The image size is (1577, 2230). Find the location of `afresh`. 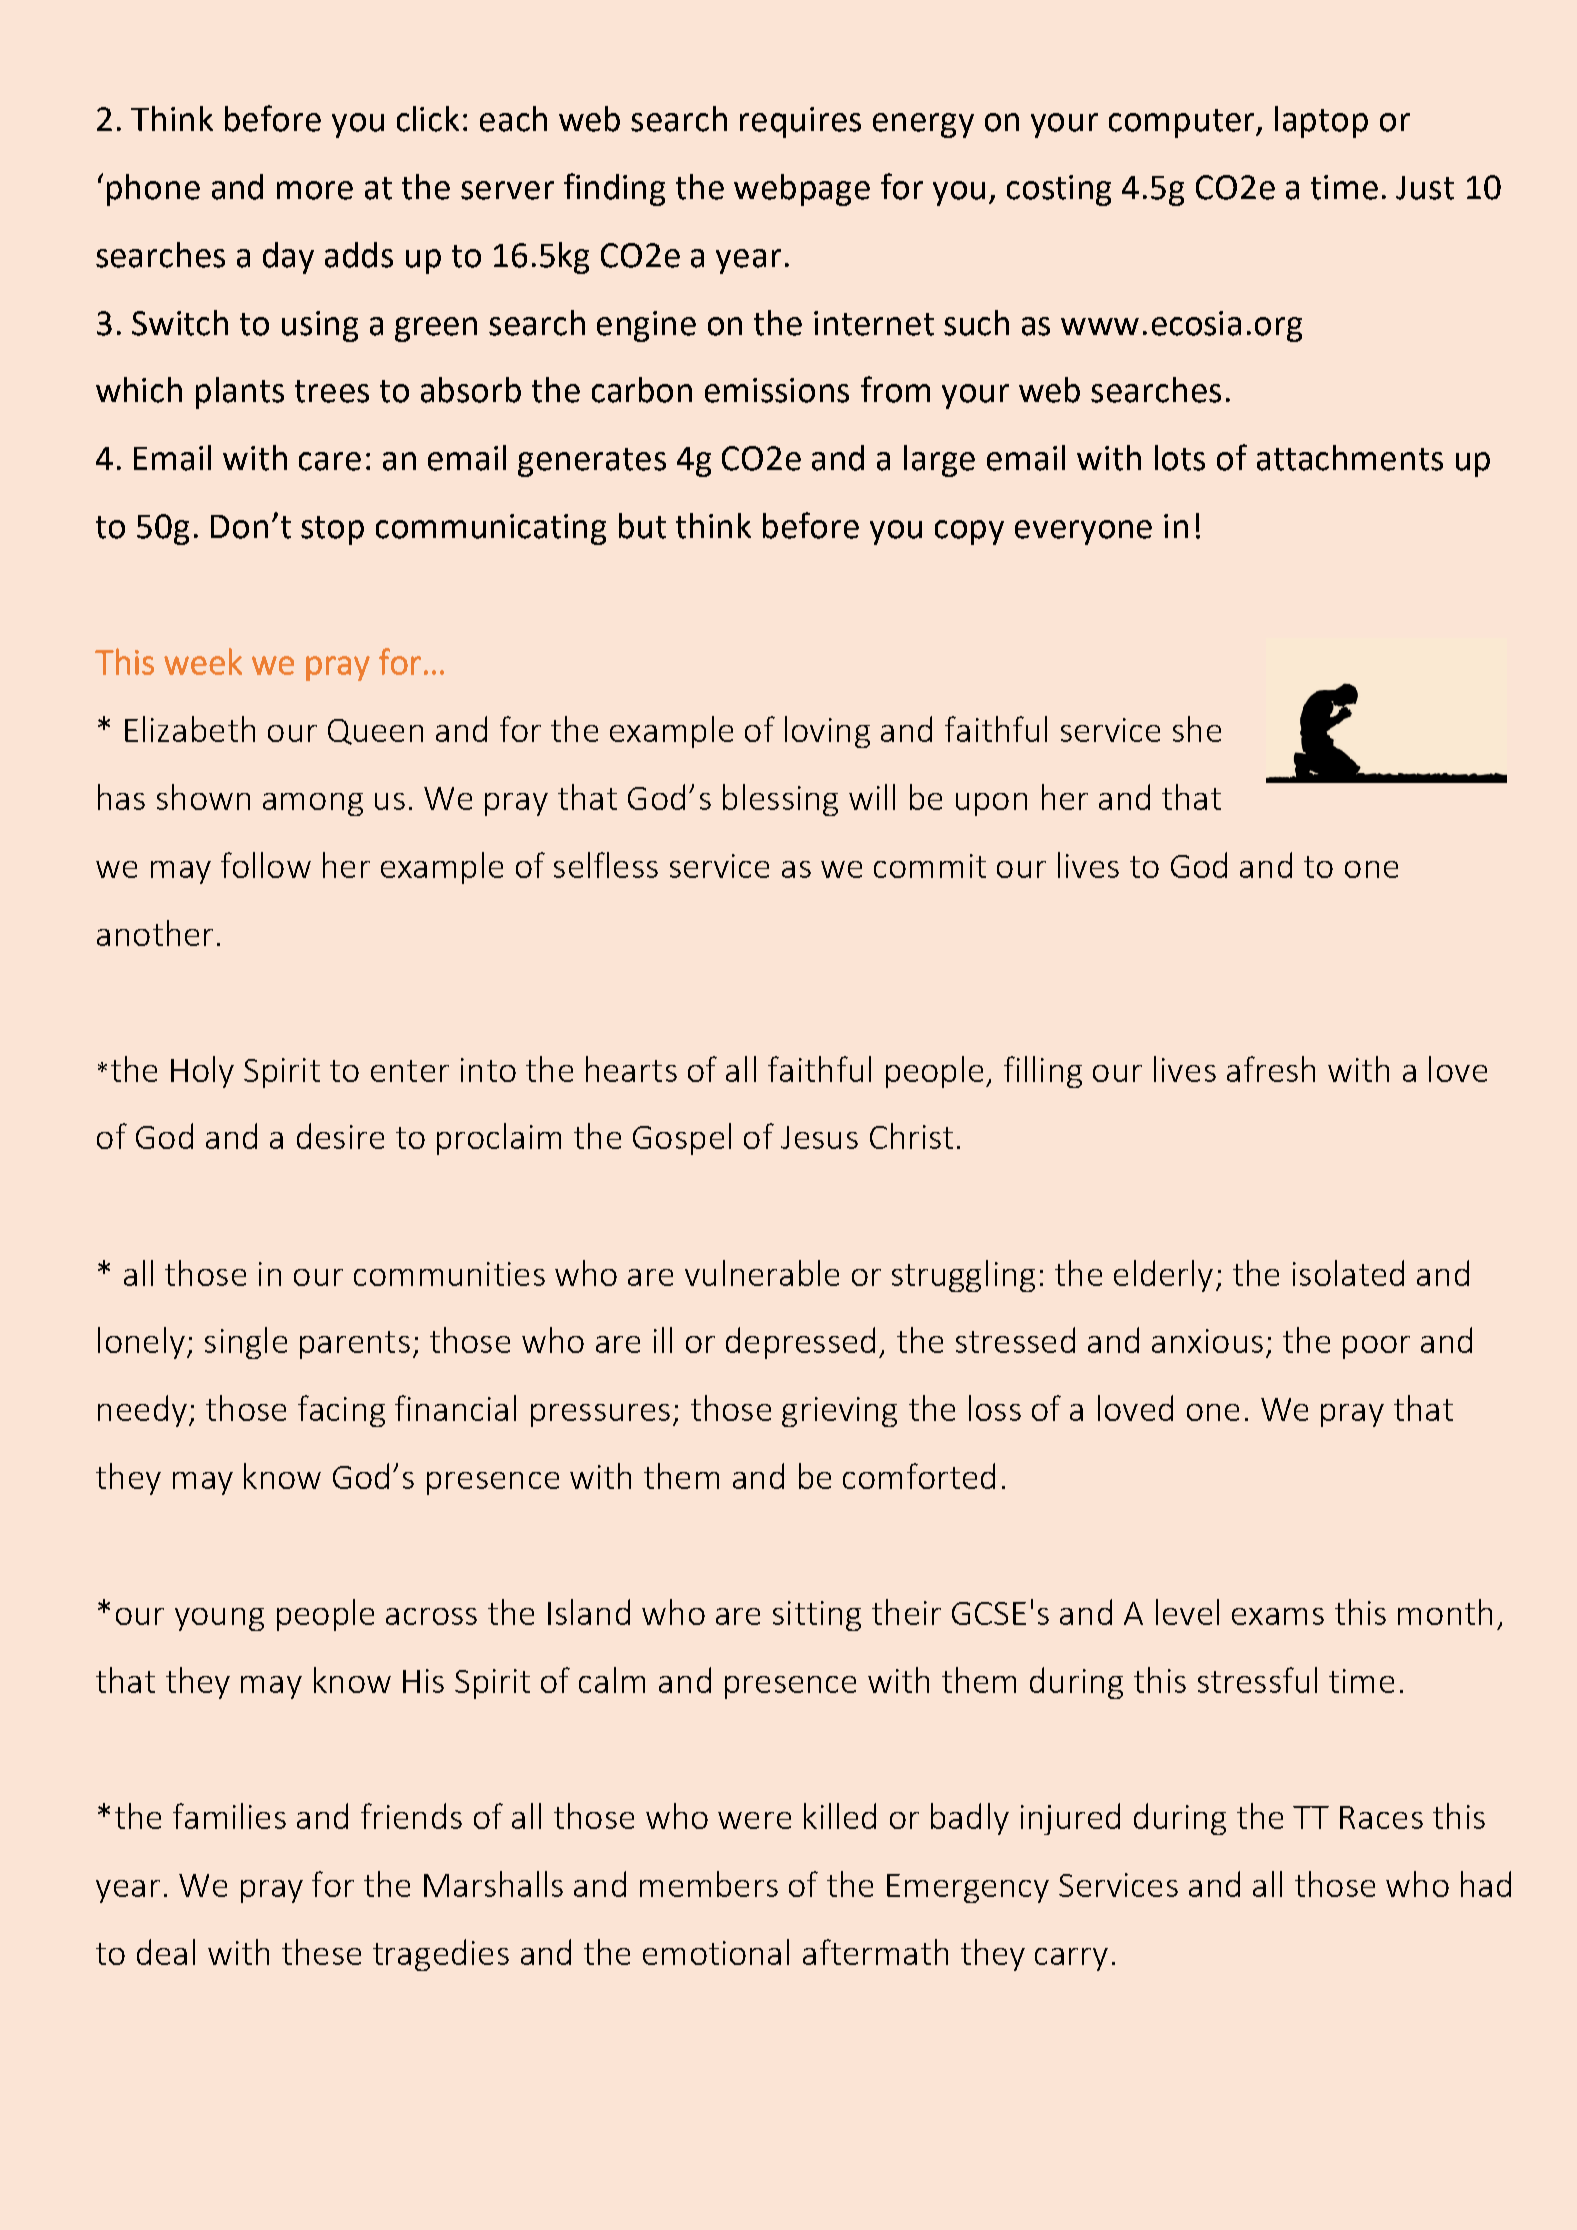

afresh is located at coordinates (1271, 1069).
